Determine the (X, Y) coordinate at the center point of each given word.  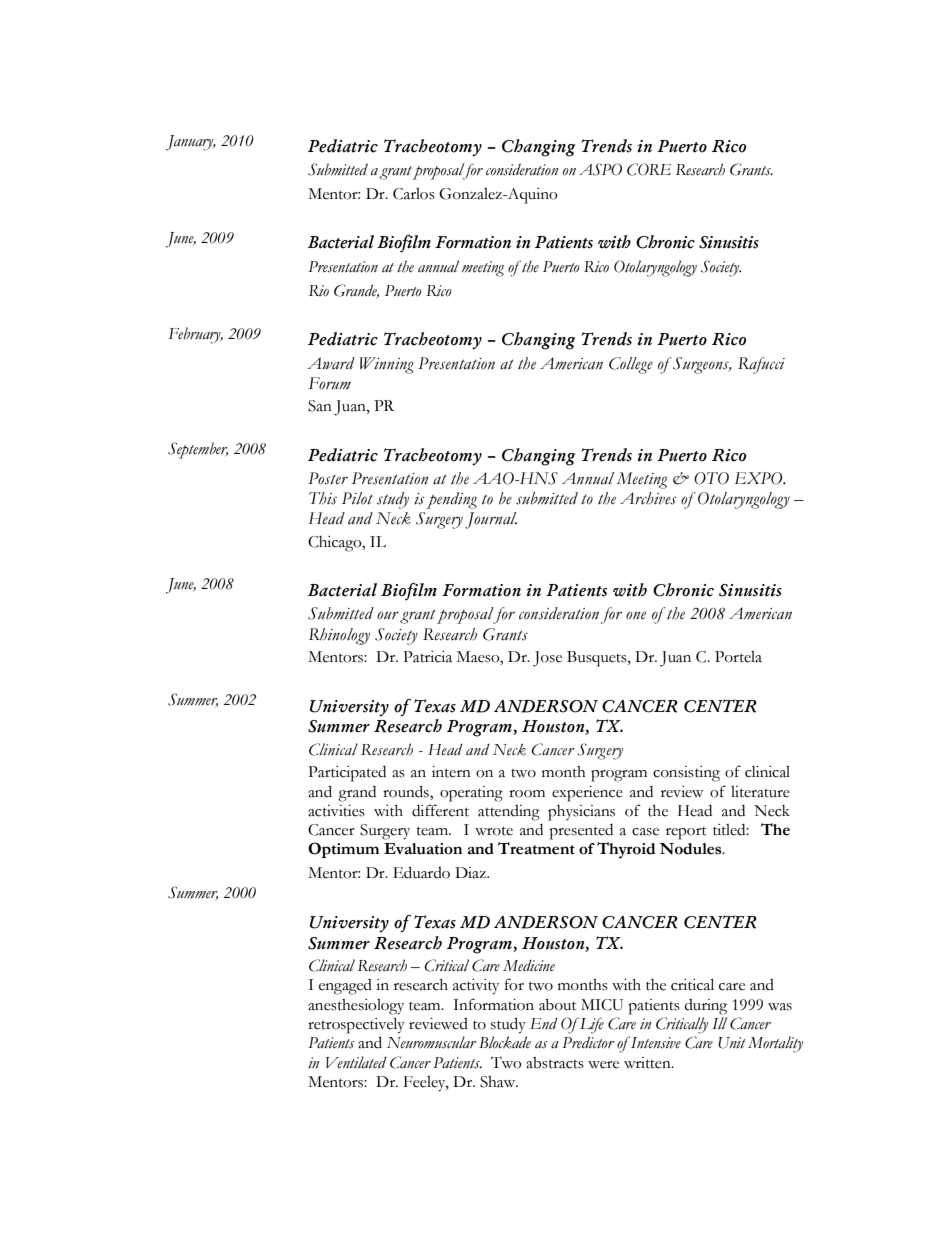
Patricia (427, 657)
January (191, 143)
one (636, 615)
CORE (649, 169)
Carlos (414, 194)
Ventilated (356, 1062)
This (323, 498)
